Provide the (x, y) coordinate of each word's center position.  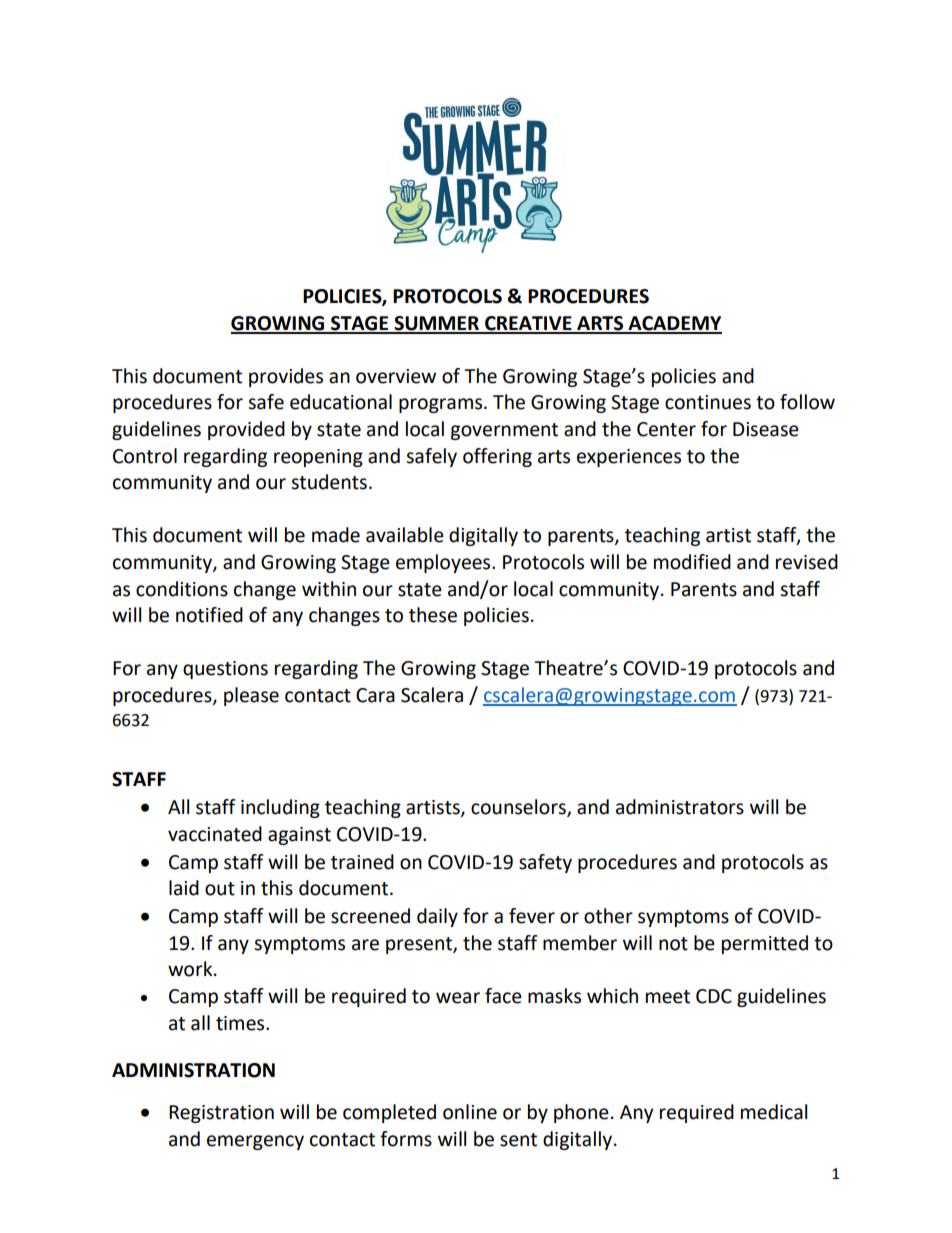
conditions (182, 589)
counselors (519, 808)
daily (437, 917)
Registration (221, 1114)
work (191, 969)
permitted (765, 944)
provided (246, 430)
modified (692, 562)
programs (442, 405)
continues (708, 402)
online (470, 1112)
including (280, 808)
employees (444, 563)
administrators (680, 807)
